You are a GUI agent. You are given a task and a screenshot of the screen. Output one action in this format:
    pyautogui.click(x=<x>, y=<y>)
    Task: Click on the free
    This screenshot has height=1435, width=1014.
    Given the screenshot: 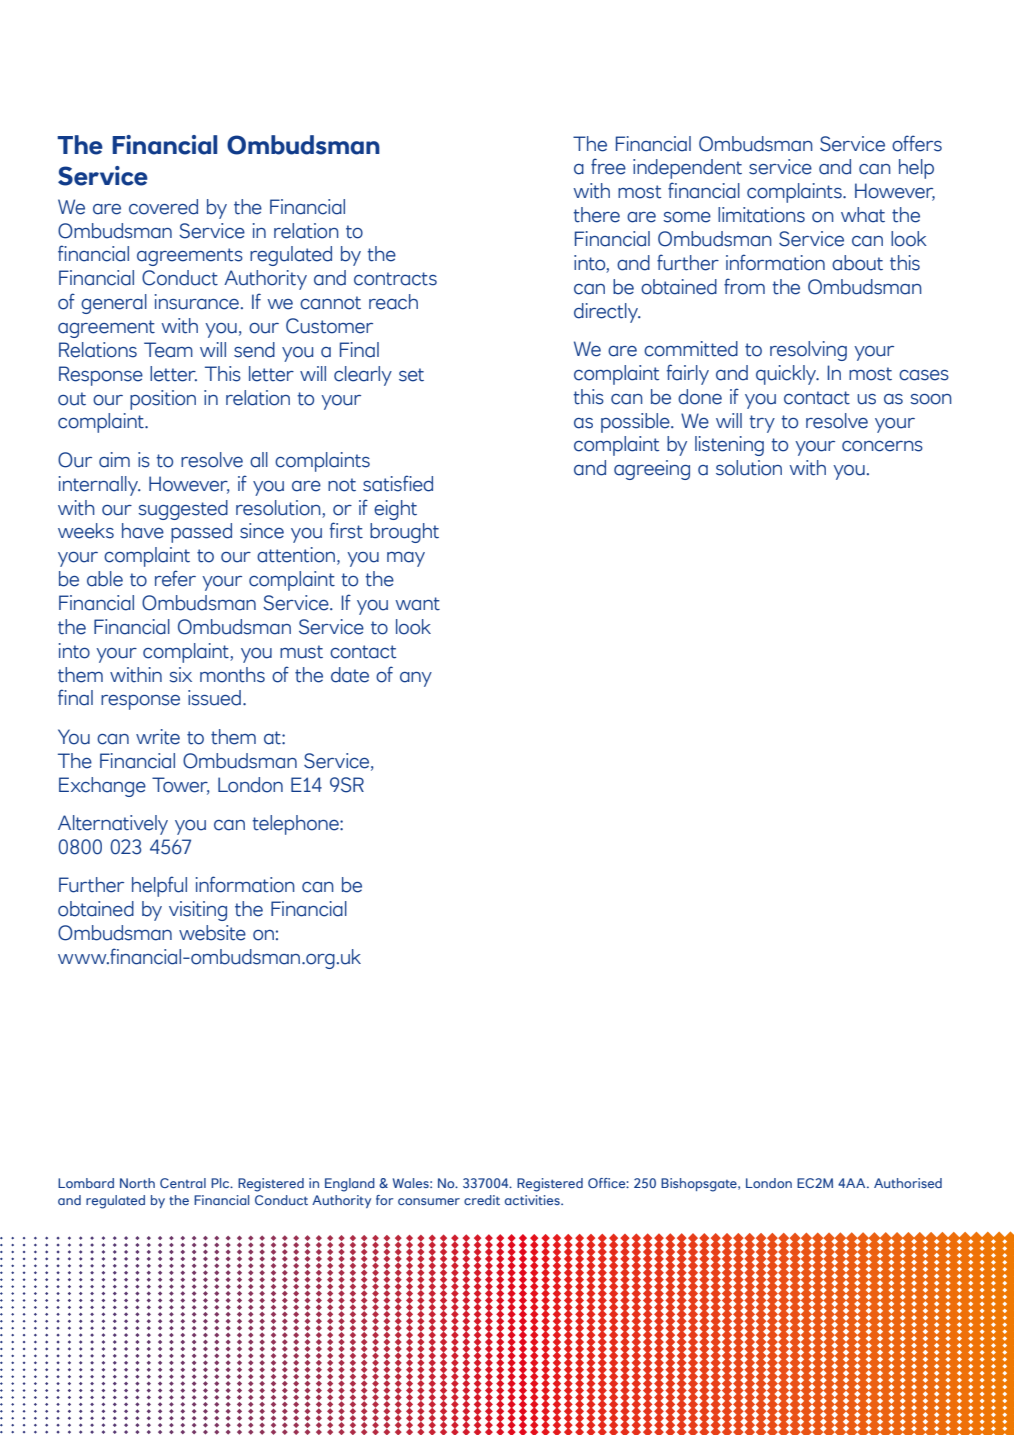 What is the action you would take?
    pyautogui.click(x=608, y=166)
